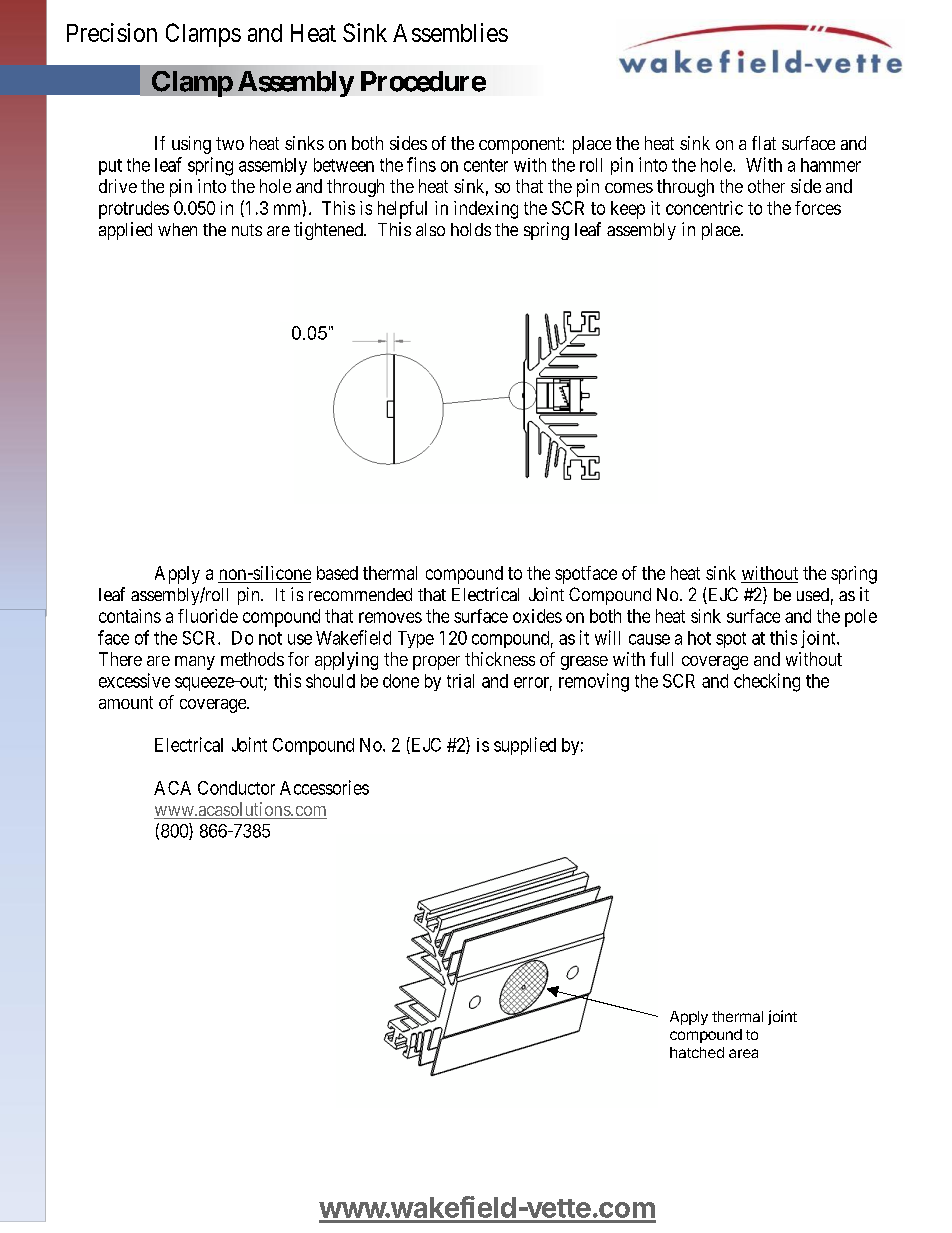  I want to click on Conductor, so click(236, 788).
